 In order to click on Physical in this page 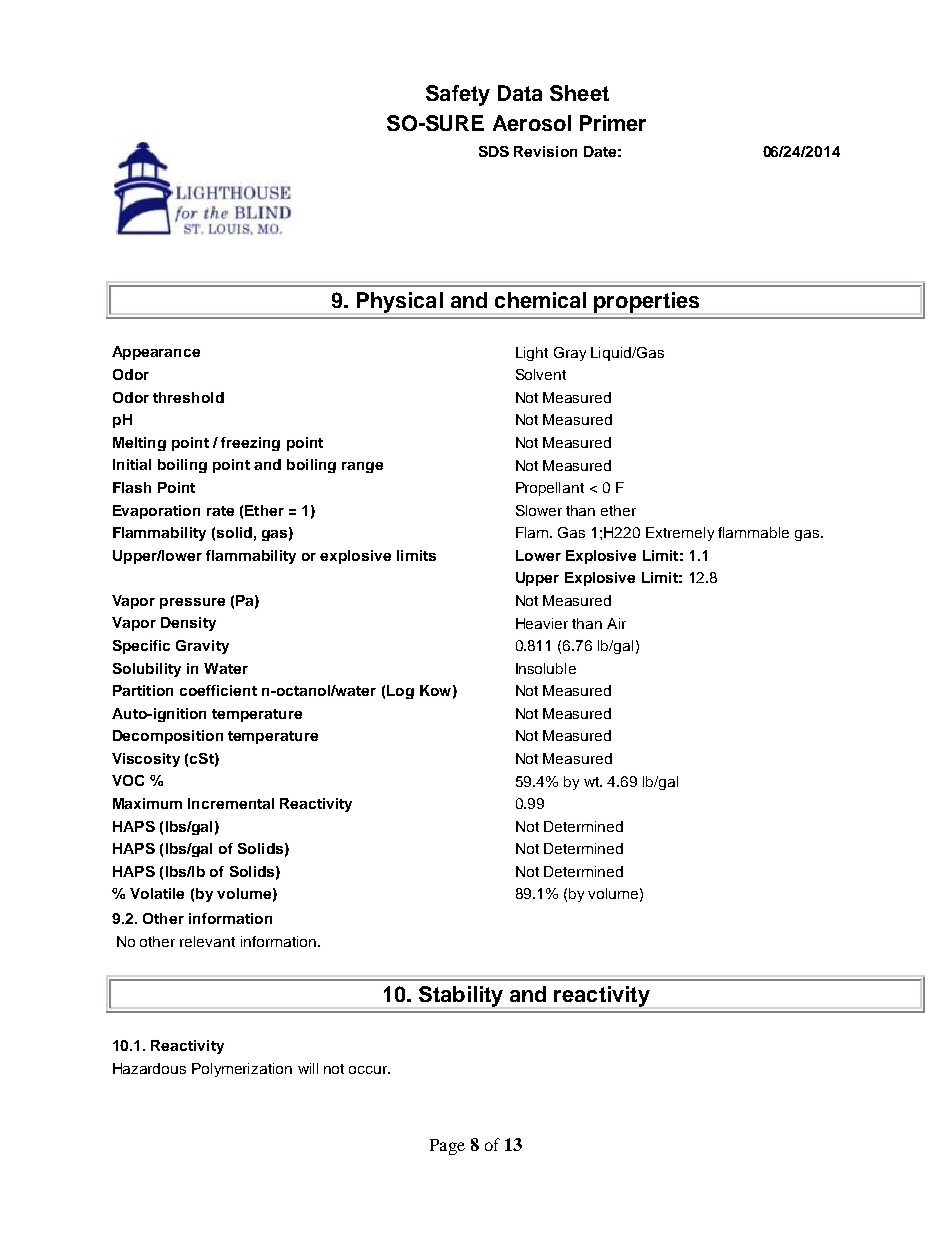, I will do `click(400, 303)`.
